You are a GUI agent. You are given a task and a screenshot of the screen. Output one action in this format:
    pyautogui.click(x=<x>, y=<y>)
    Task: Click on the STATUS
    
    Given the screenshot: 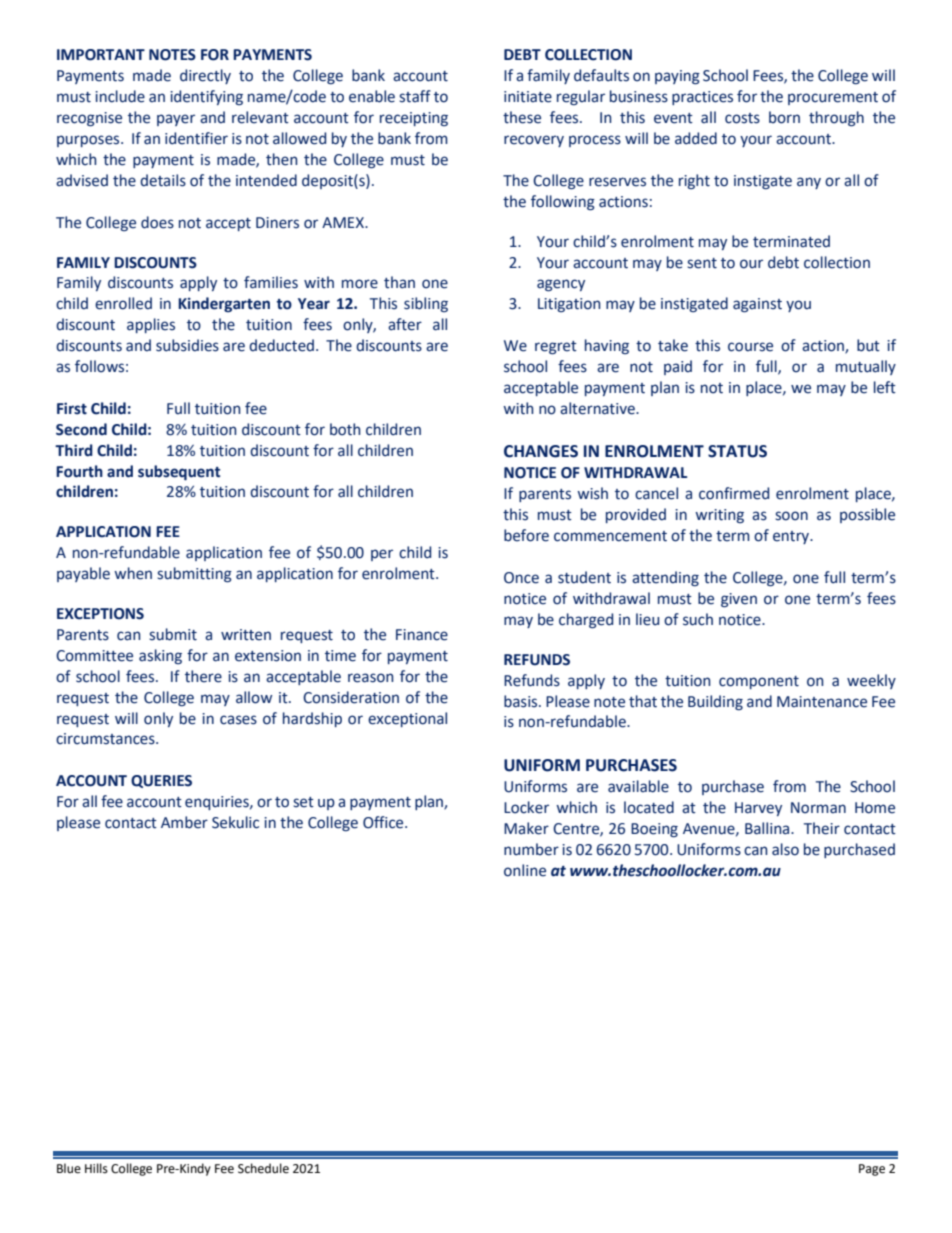 What is the action you would take?
    pyautogui.click(x=737, y=451)
